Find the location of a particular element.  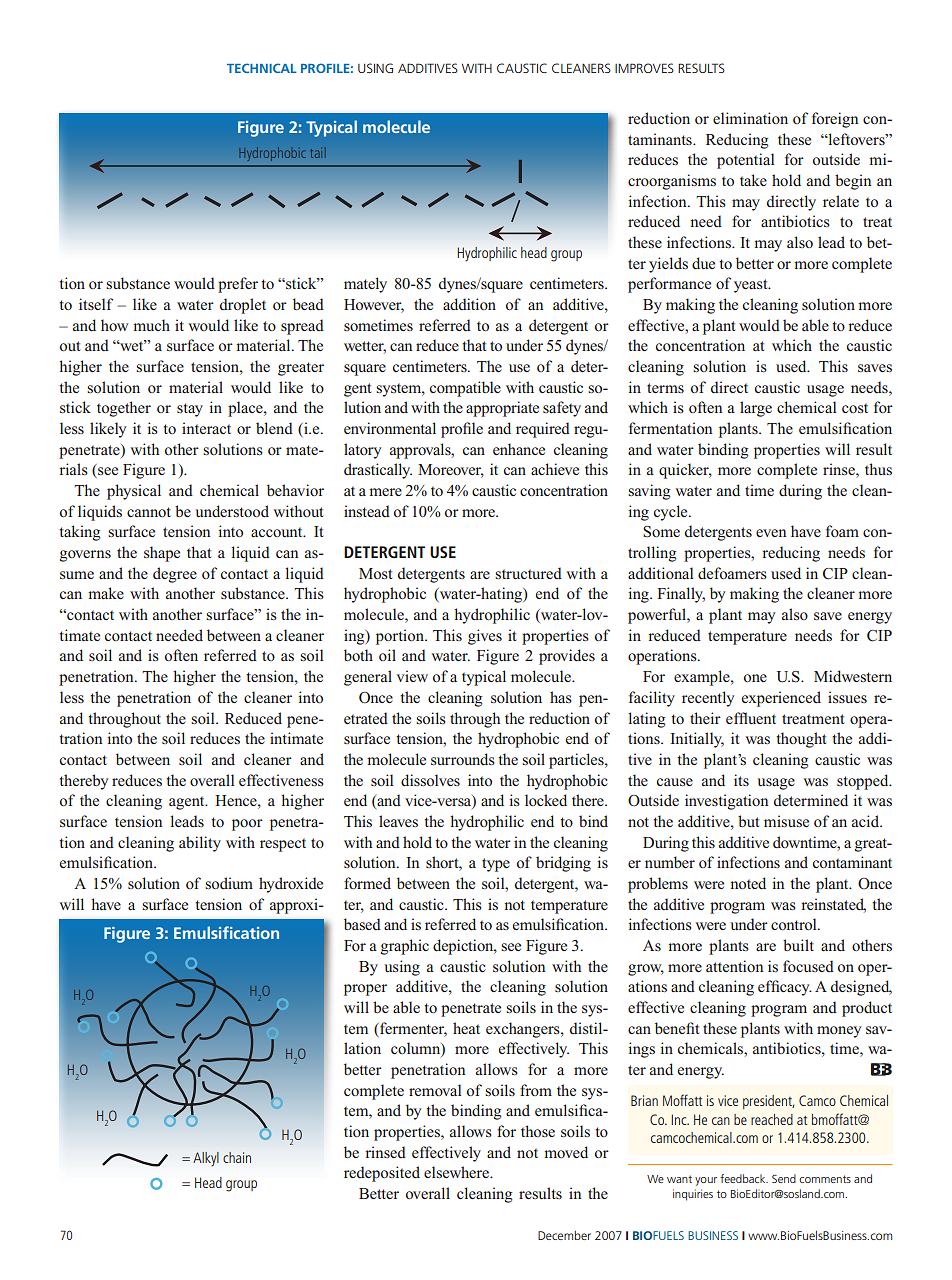

technical is located at coordinates (262, 68).
